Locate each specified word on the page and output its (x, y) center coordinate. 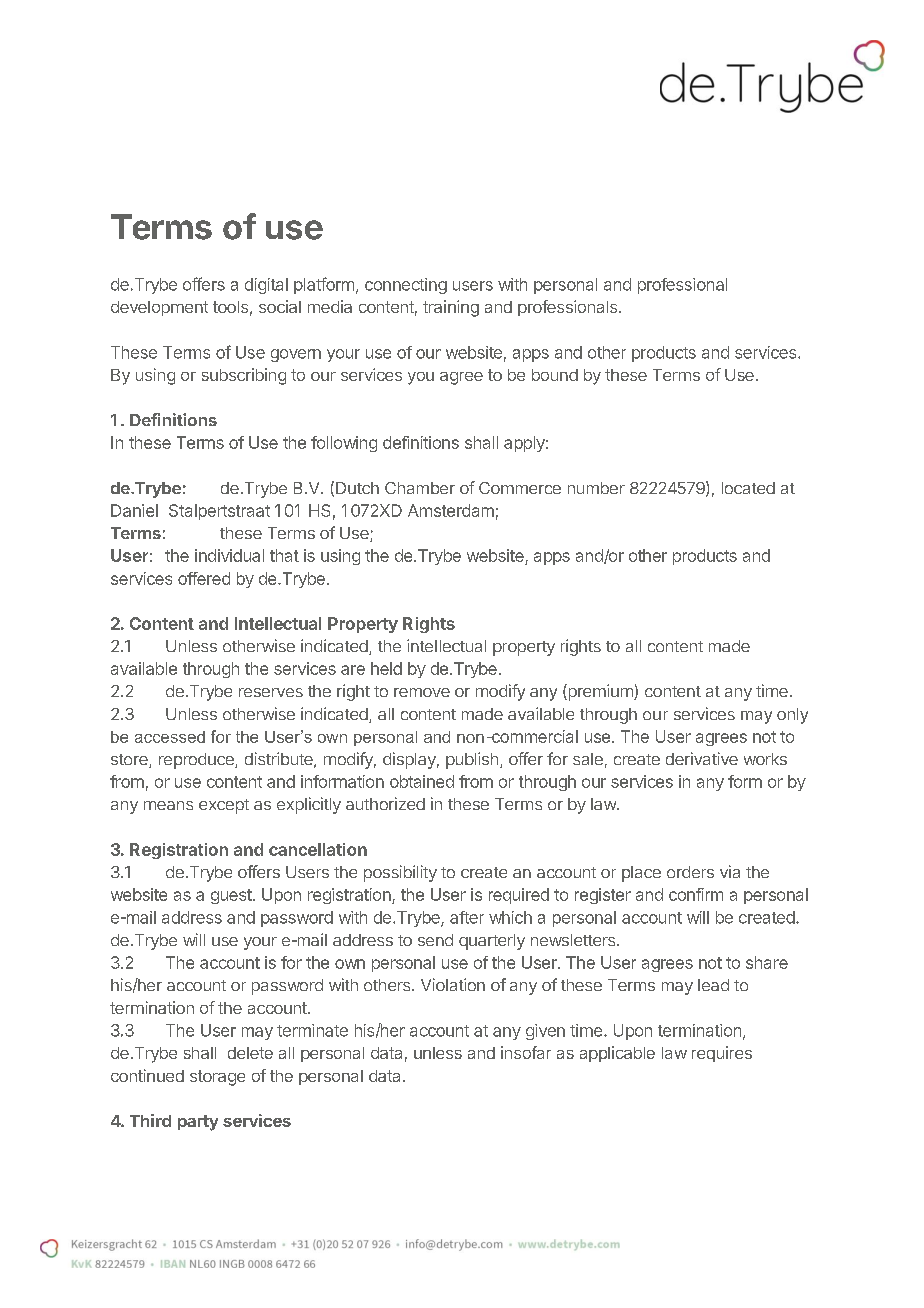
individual (229, 555)
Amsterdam (451, 510)
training (451, 308)
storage (217, 1078)
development (159, 308)
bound (555, 375)
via (730, 871)
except (224, 806)
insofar (526, 1052)
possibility (400, 873)
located (748, 488)
